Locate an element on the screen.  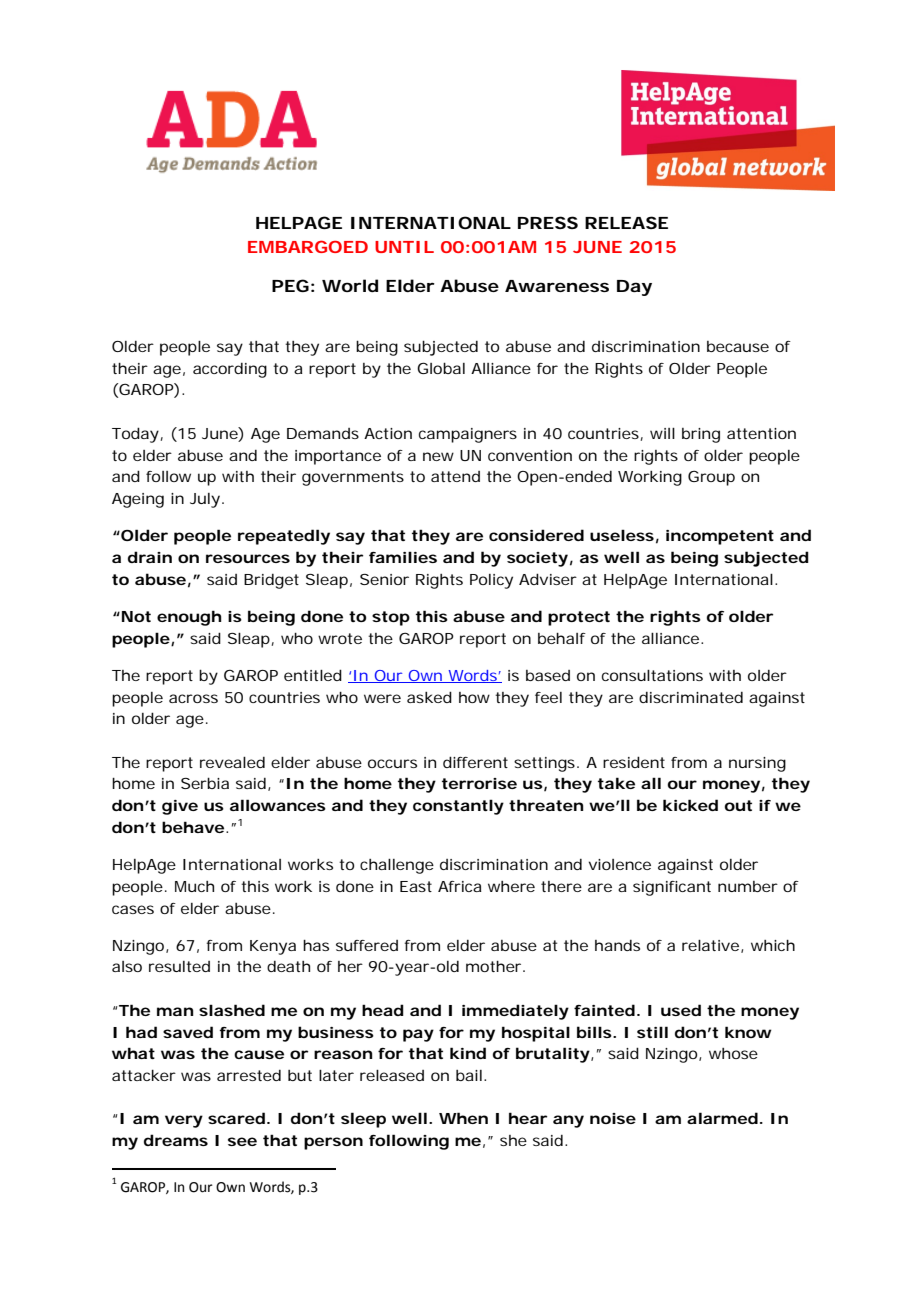
very is located at coordinates (184, 1121).
